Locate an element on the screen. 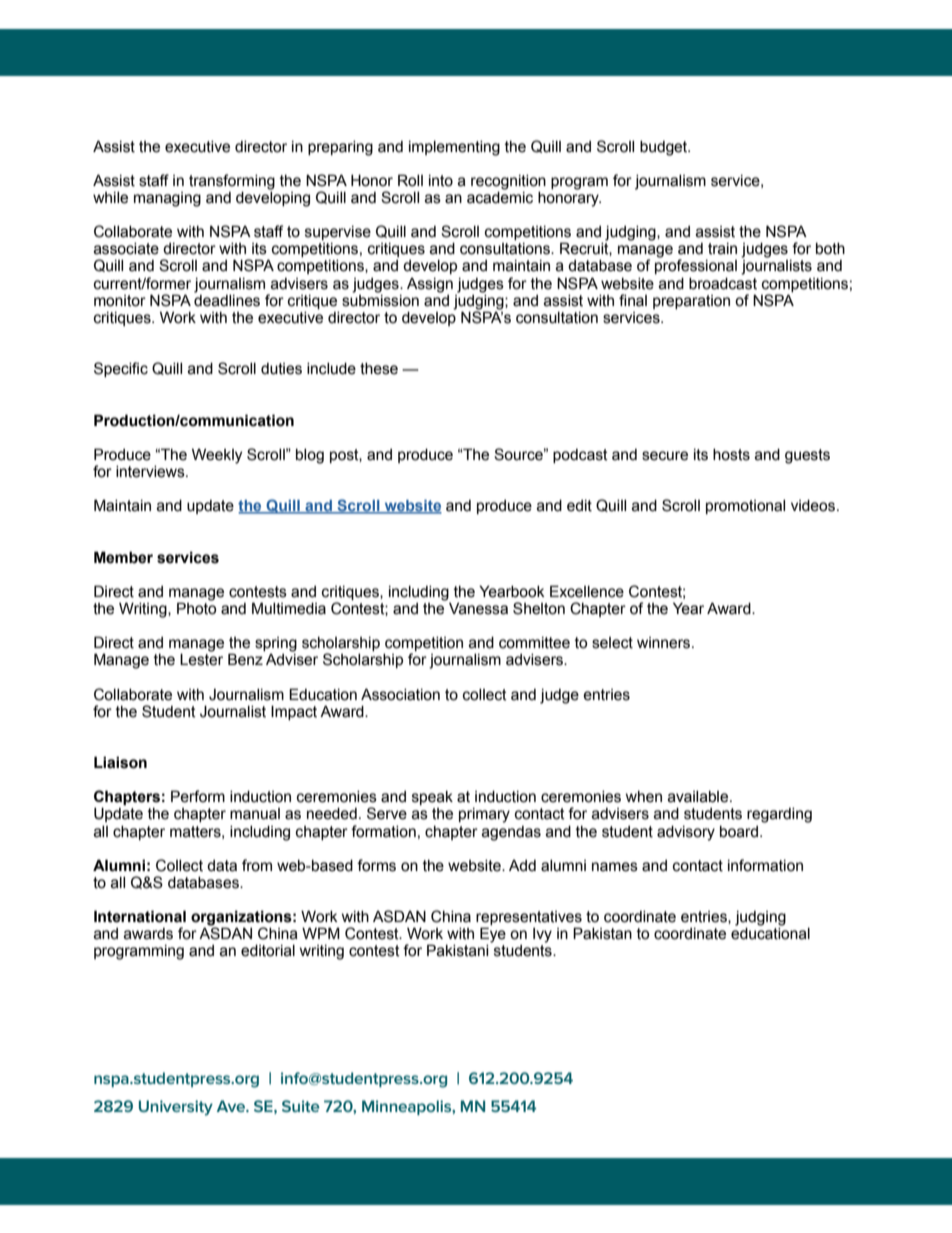  into is located at coordinates (441, 181).
